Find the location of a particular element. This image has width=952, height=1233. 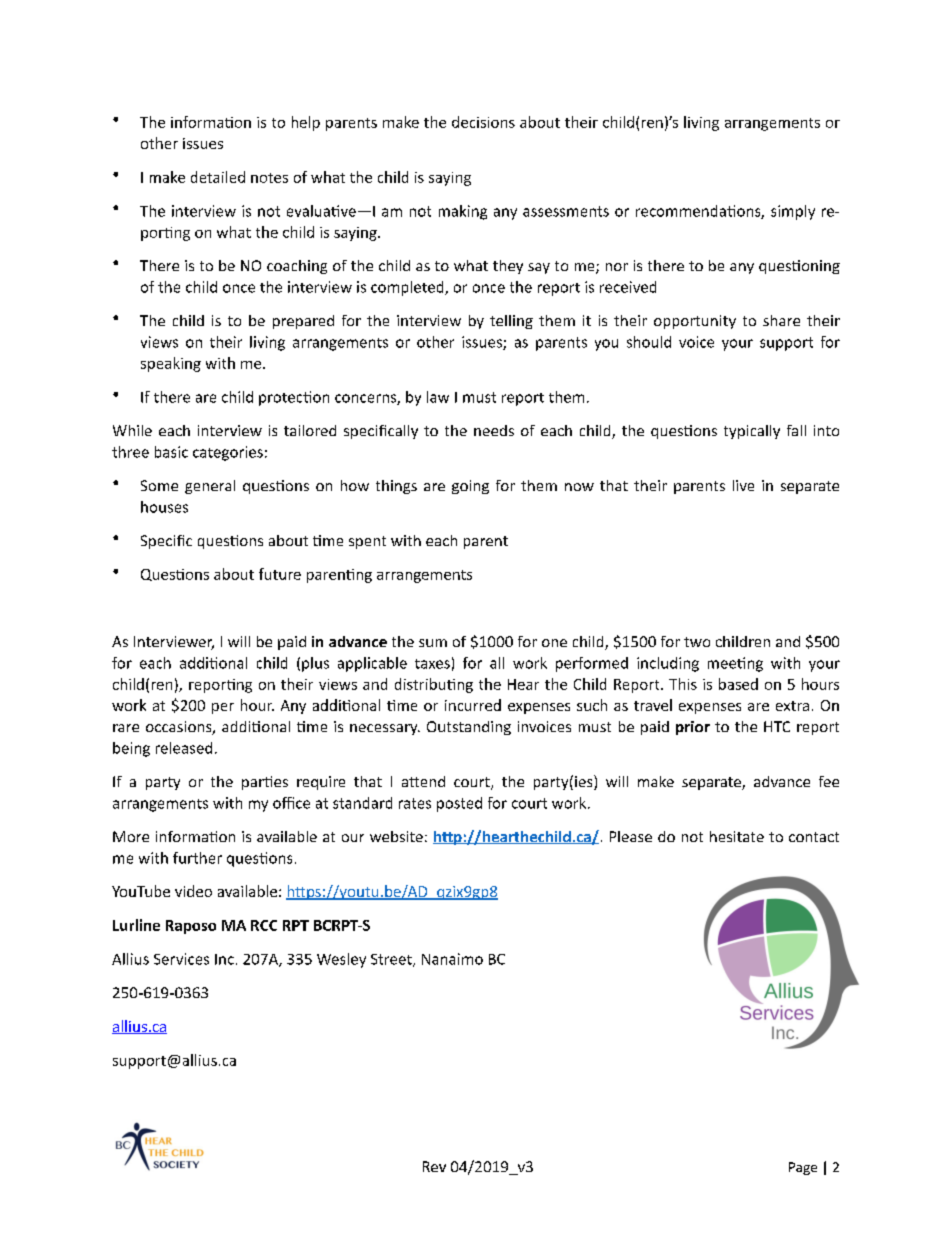

detailed is located at coordinates (218, 177).
